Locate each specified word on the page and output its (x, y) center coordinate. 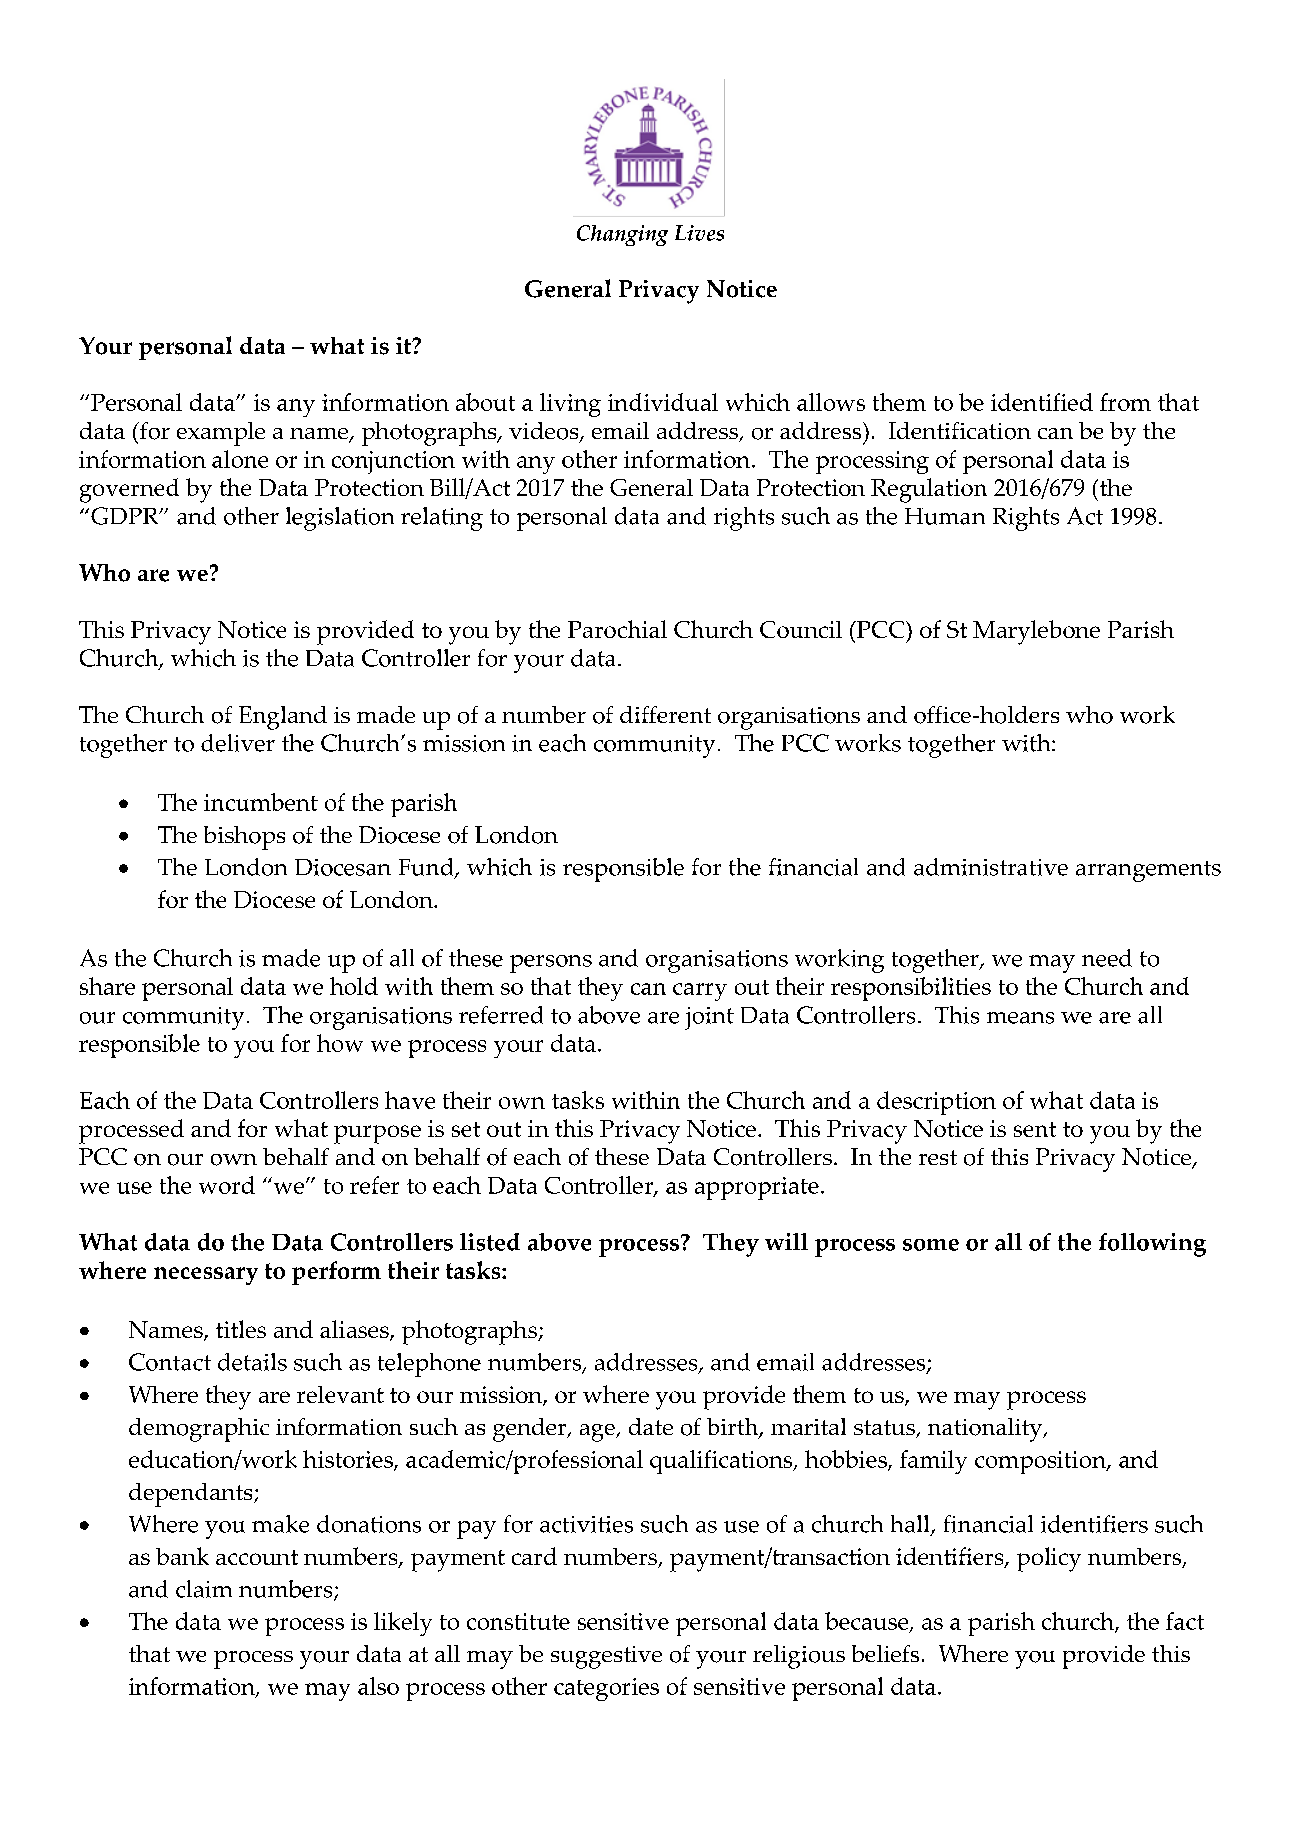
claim (204, 1589)
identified (1042, 402)
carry (700, 992)
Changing (622, 235)
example (221, 434)
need (1107, 958)
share (107, 986)
